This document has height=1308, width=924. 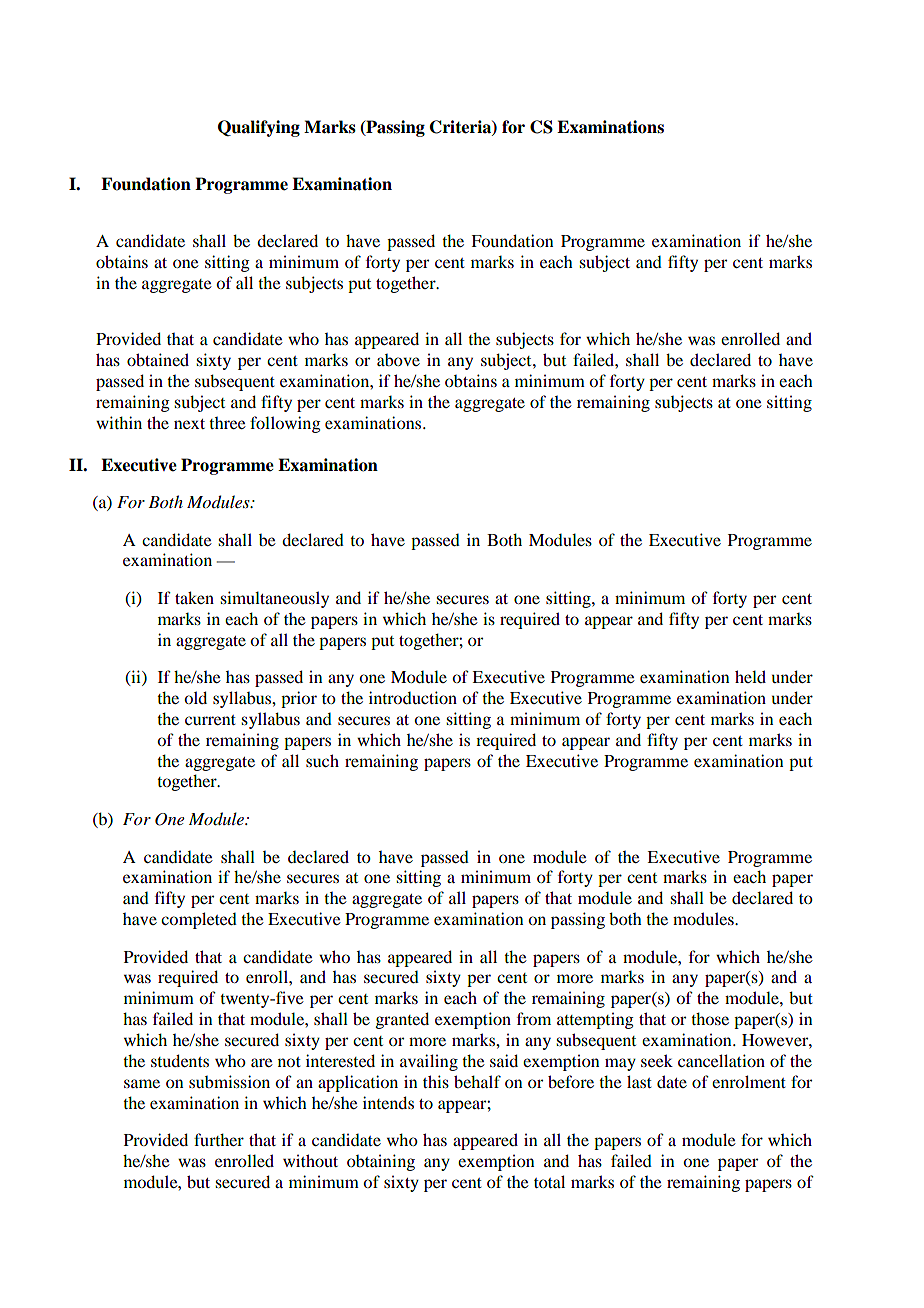 I want to click on following, so click(x=285, y=424).
